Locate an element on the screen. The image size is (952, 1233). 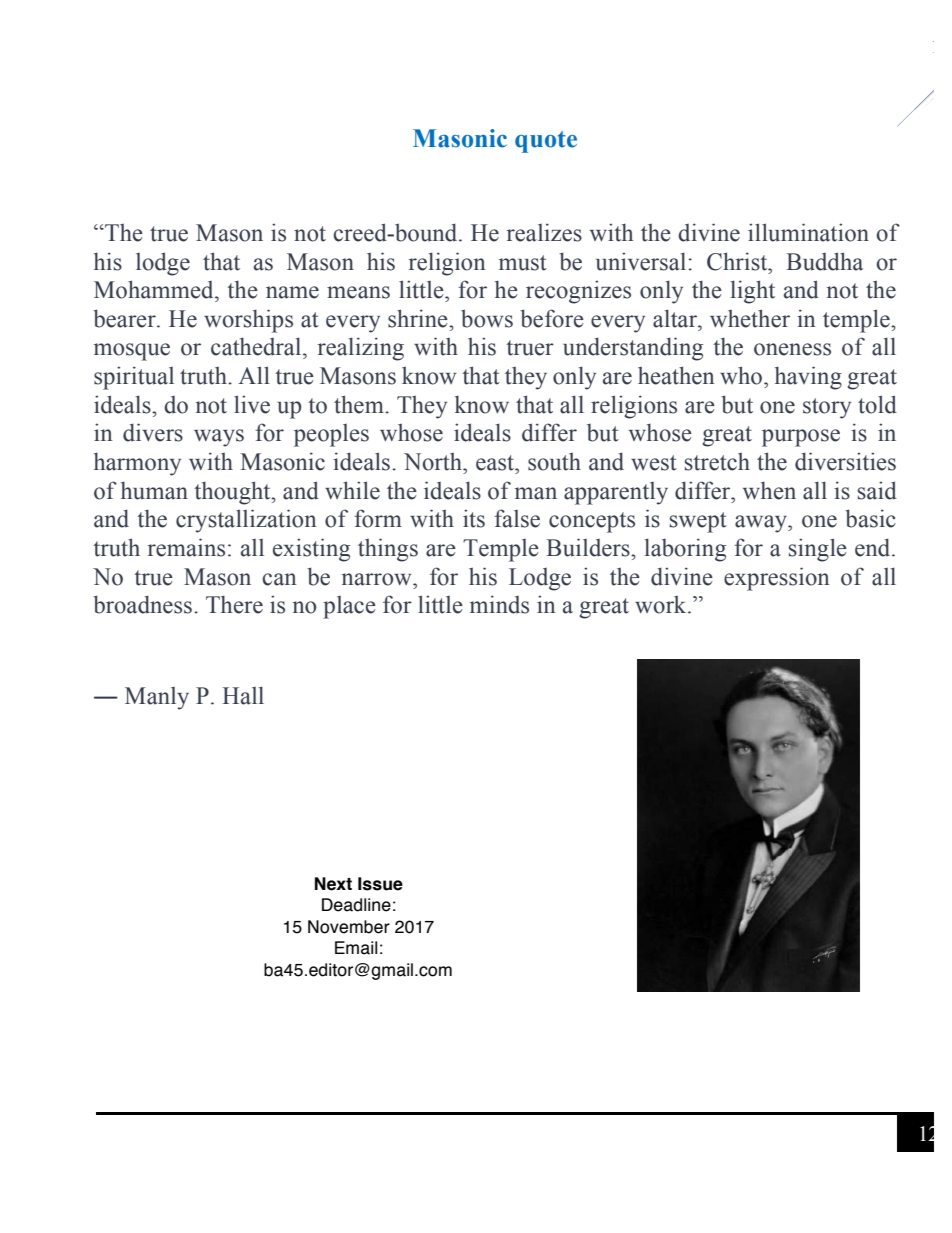
quote is located at coordinates (546, 142).
